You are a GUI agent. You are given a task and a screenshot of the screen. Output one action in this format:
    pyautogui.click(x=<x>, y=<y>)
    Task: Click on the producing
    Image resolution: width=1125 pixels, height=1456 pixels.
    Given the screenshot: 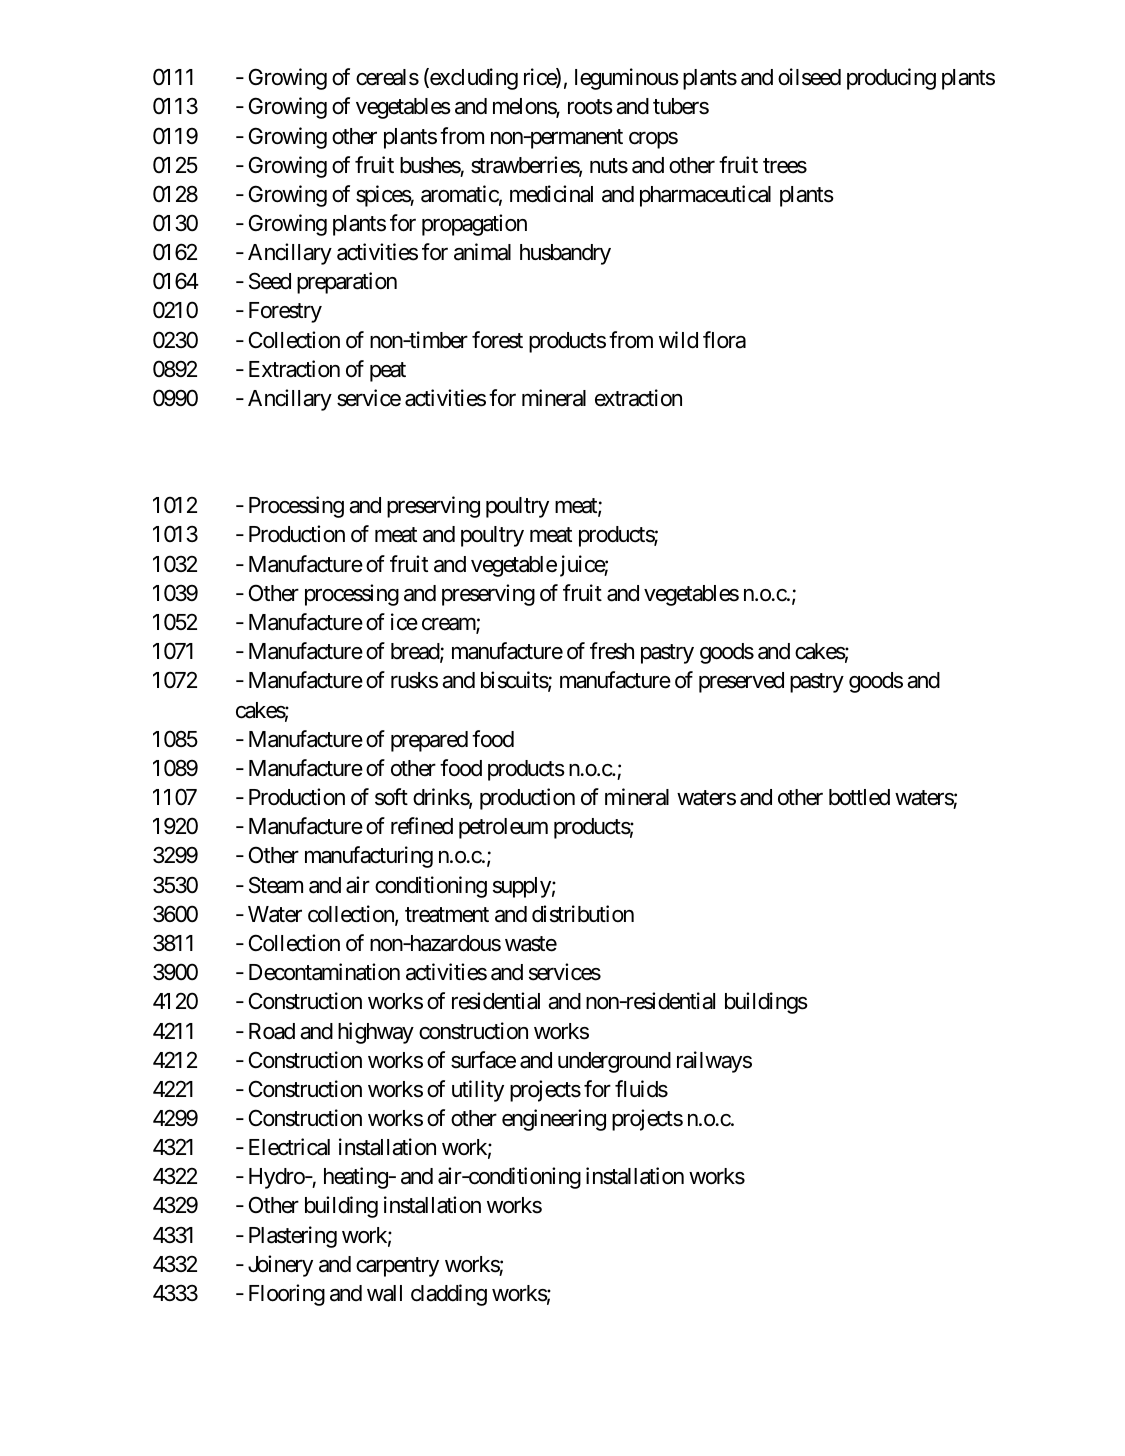 What is the action you would take?
    pyautogui.click(x=891, y=79)
